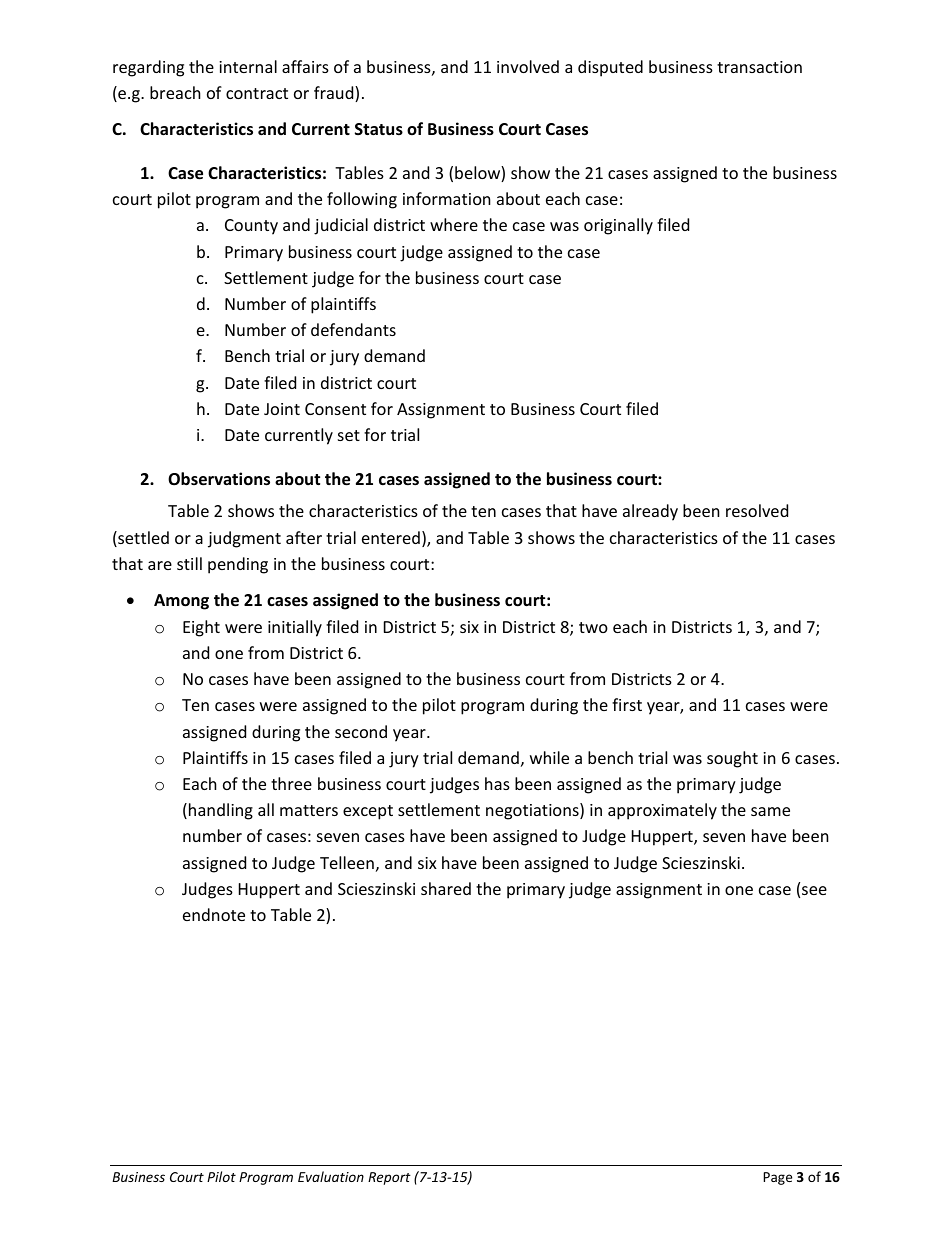 Image resolution: width=952 pixels, height=1233 pixels. Describe the element at coordinates (214, 914) in the document. I see `endnote` at that location.
